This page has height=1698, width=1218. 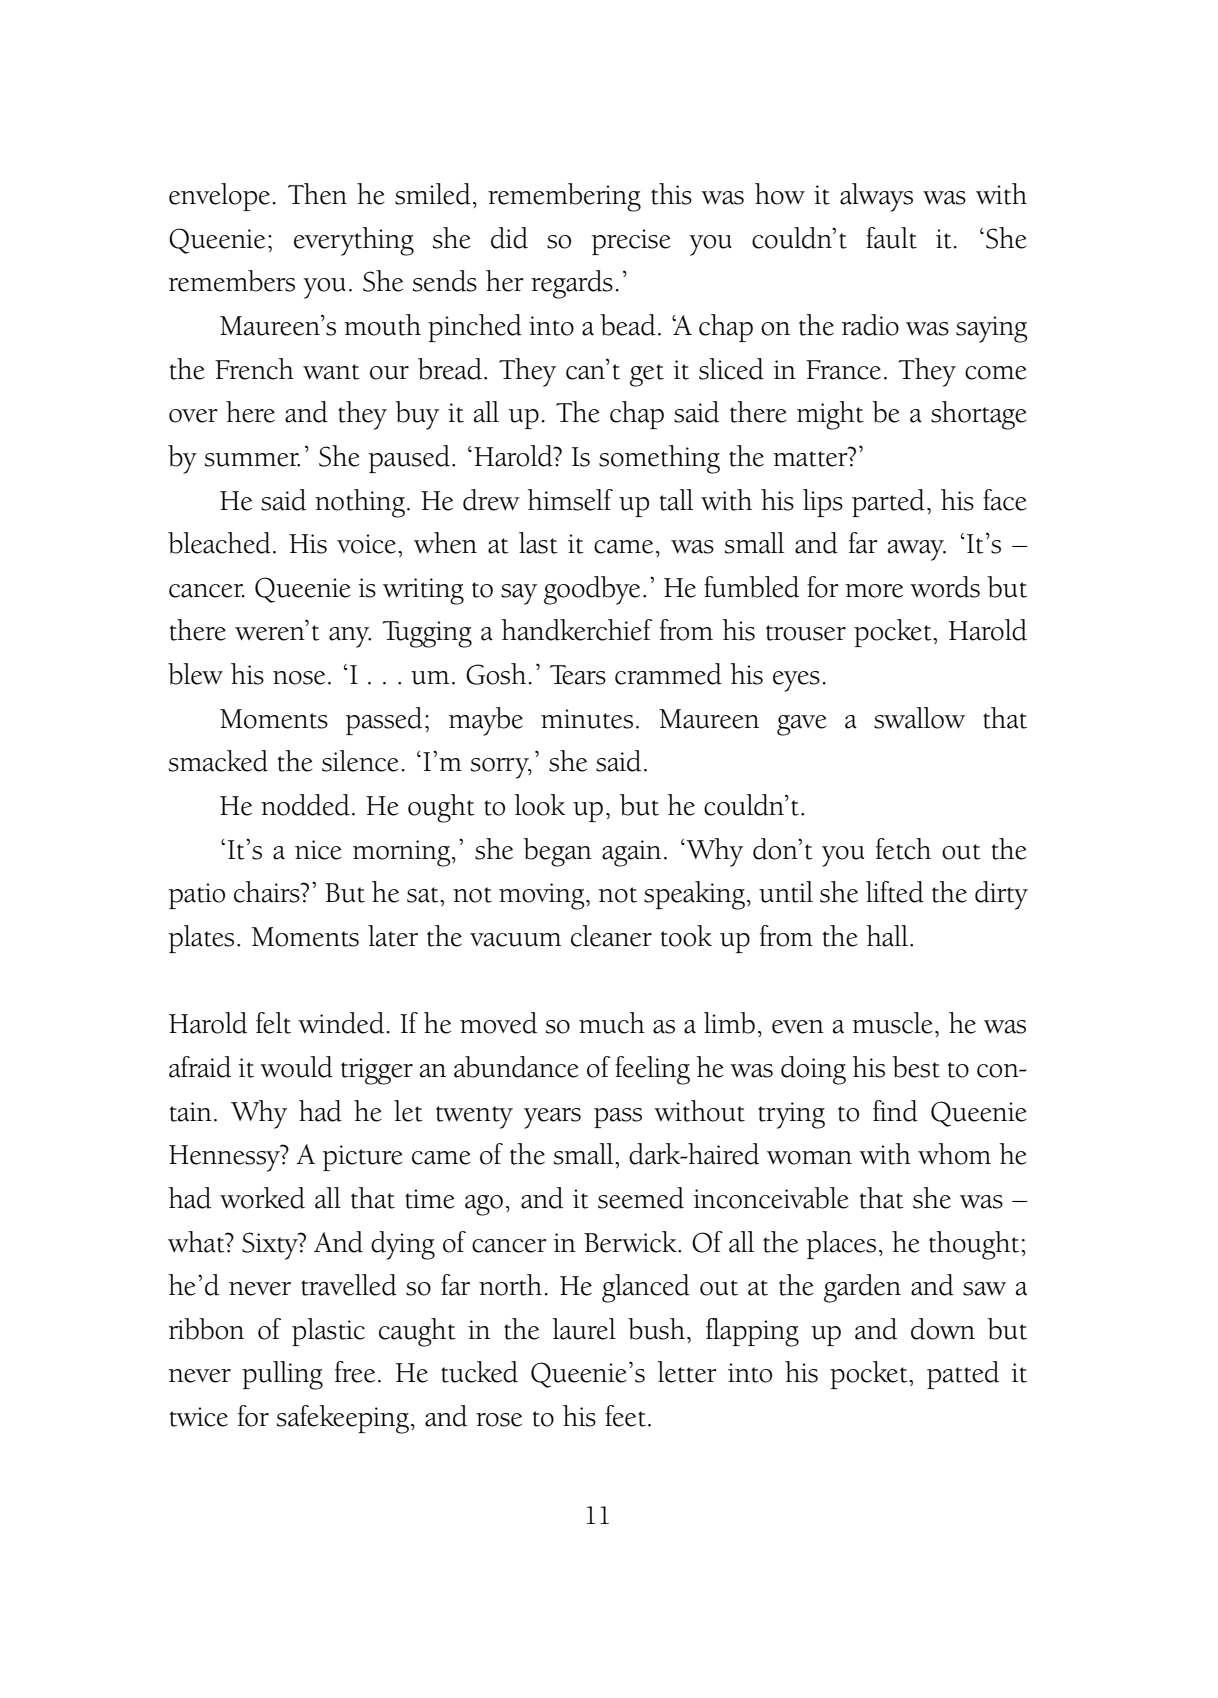 I want to click on pulling, so click(x=282, y=1375).
